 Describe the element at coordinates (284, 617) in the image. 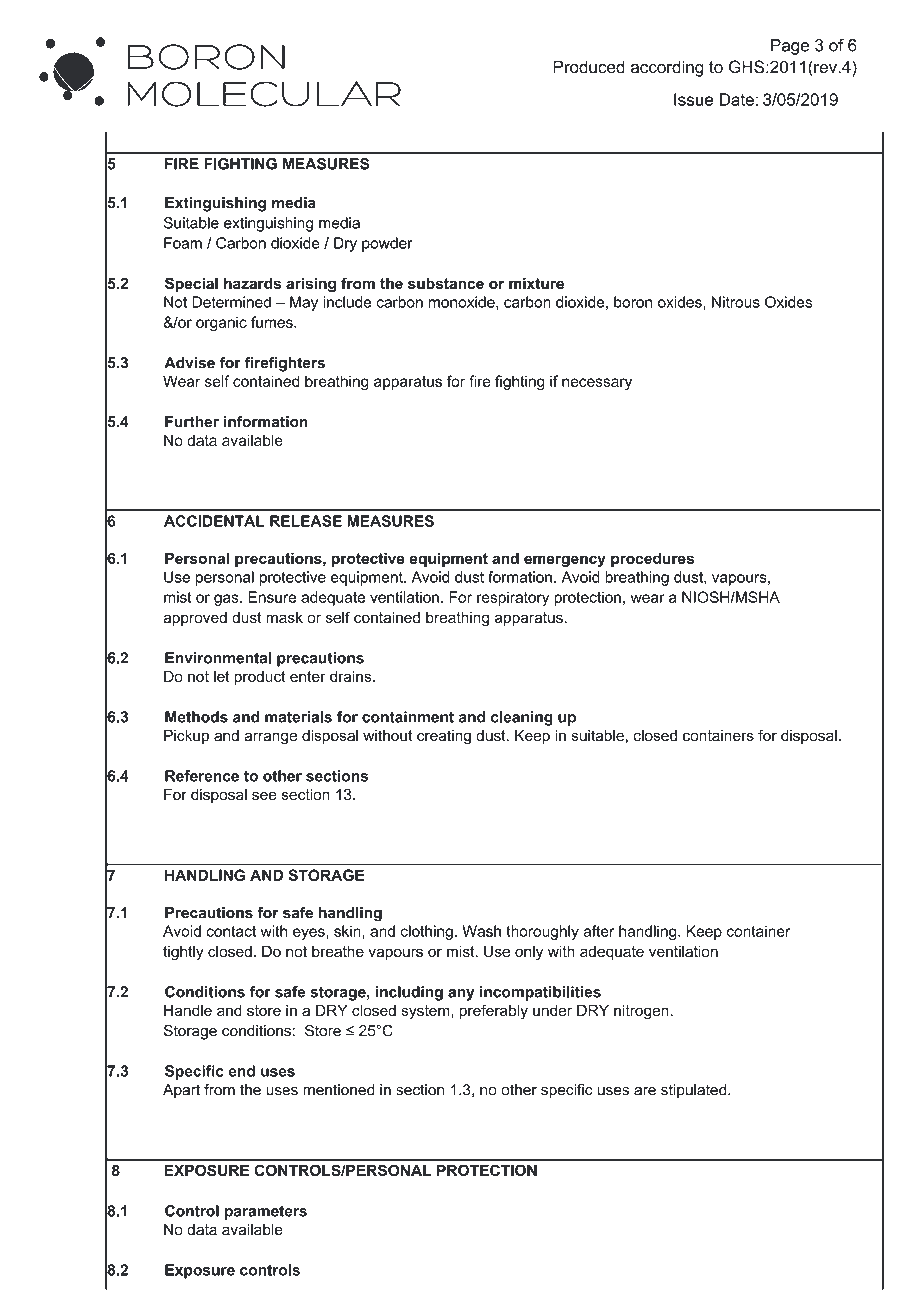

I see `mask` at that location.
